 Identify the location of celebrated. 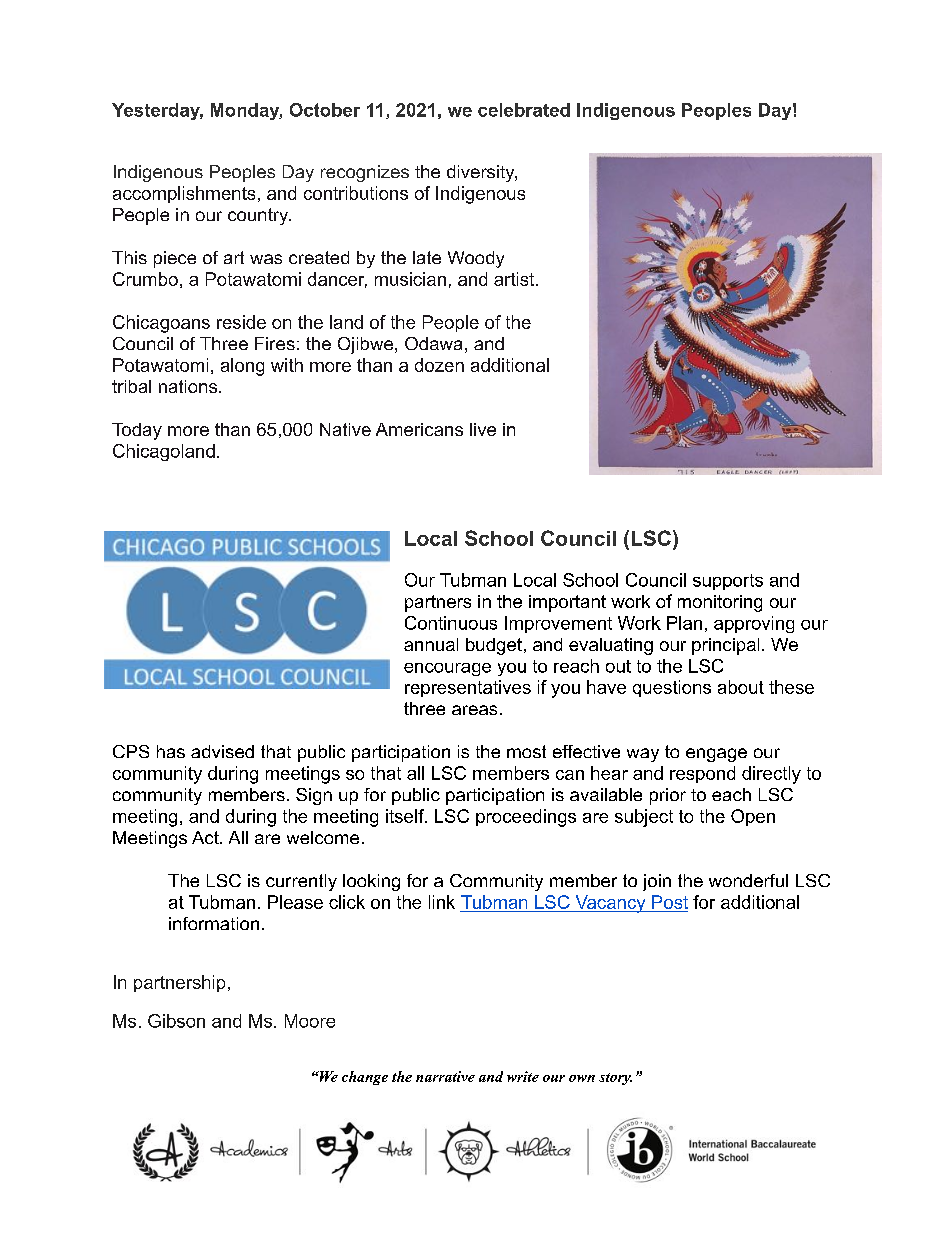
(524, 110).
